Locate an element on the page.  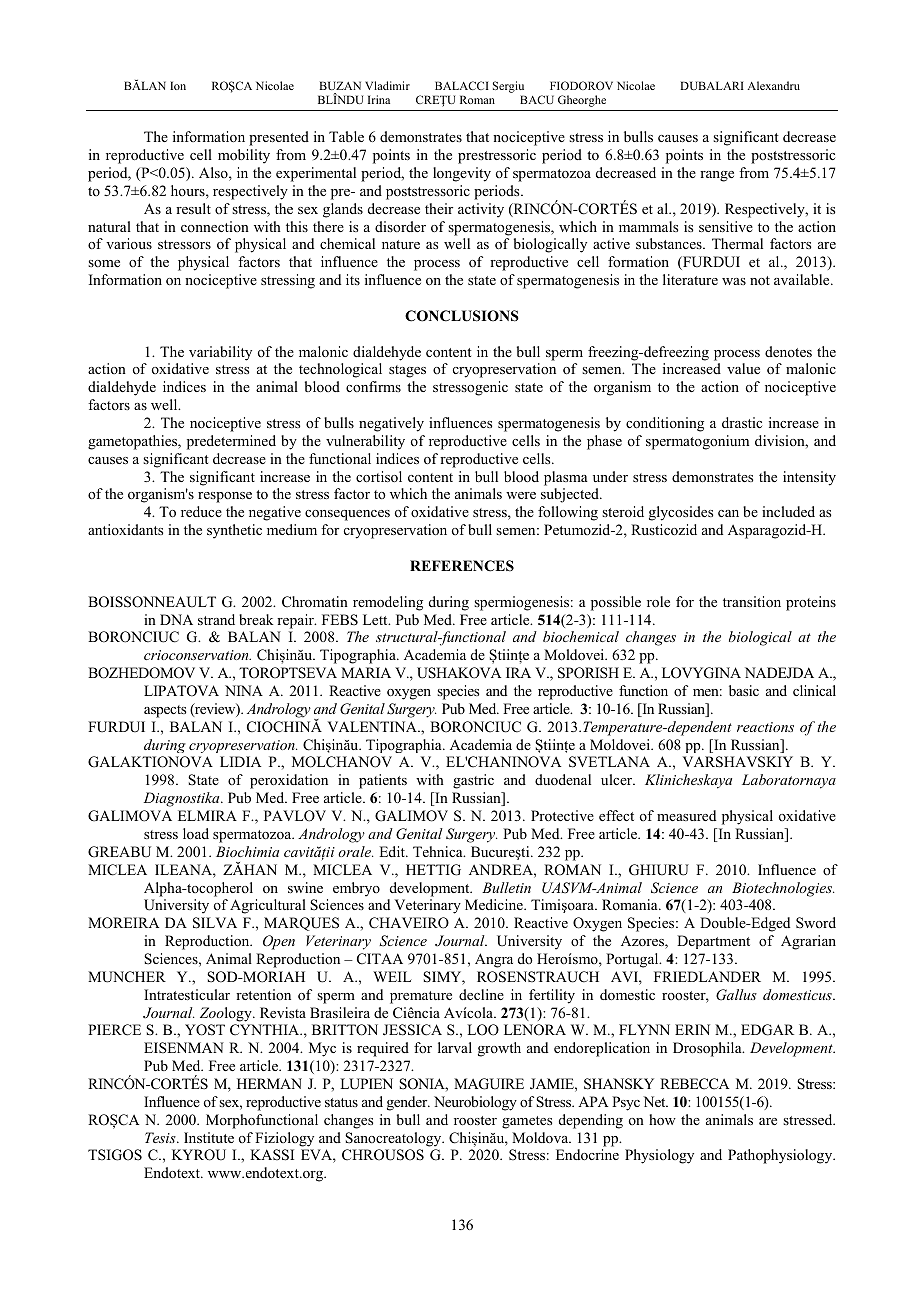
predetermined is located at coordinates (231, 442).
